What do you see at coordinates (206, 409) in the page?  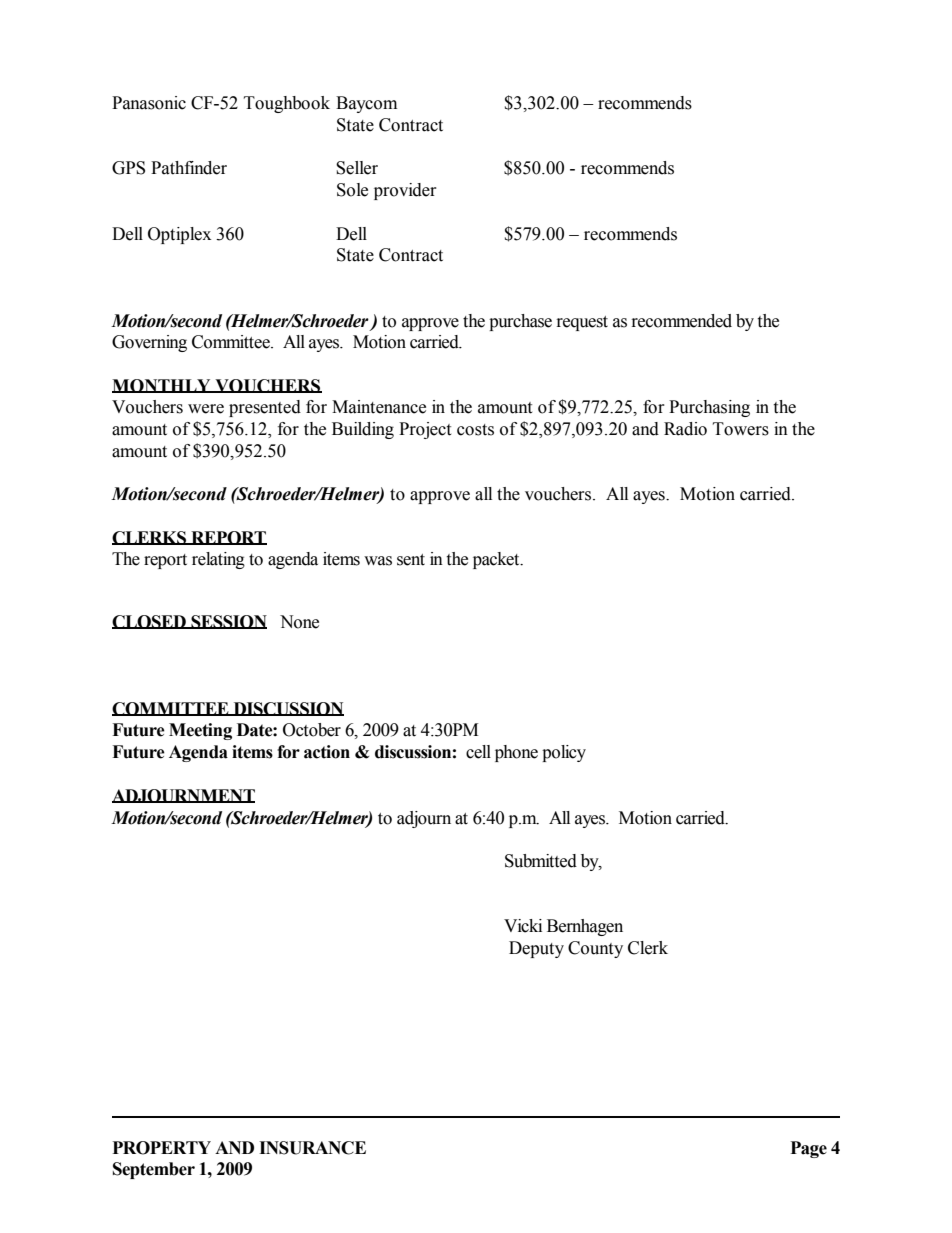 I see `were` at bounding box center [206, 409].
